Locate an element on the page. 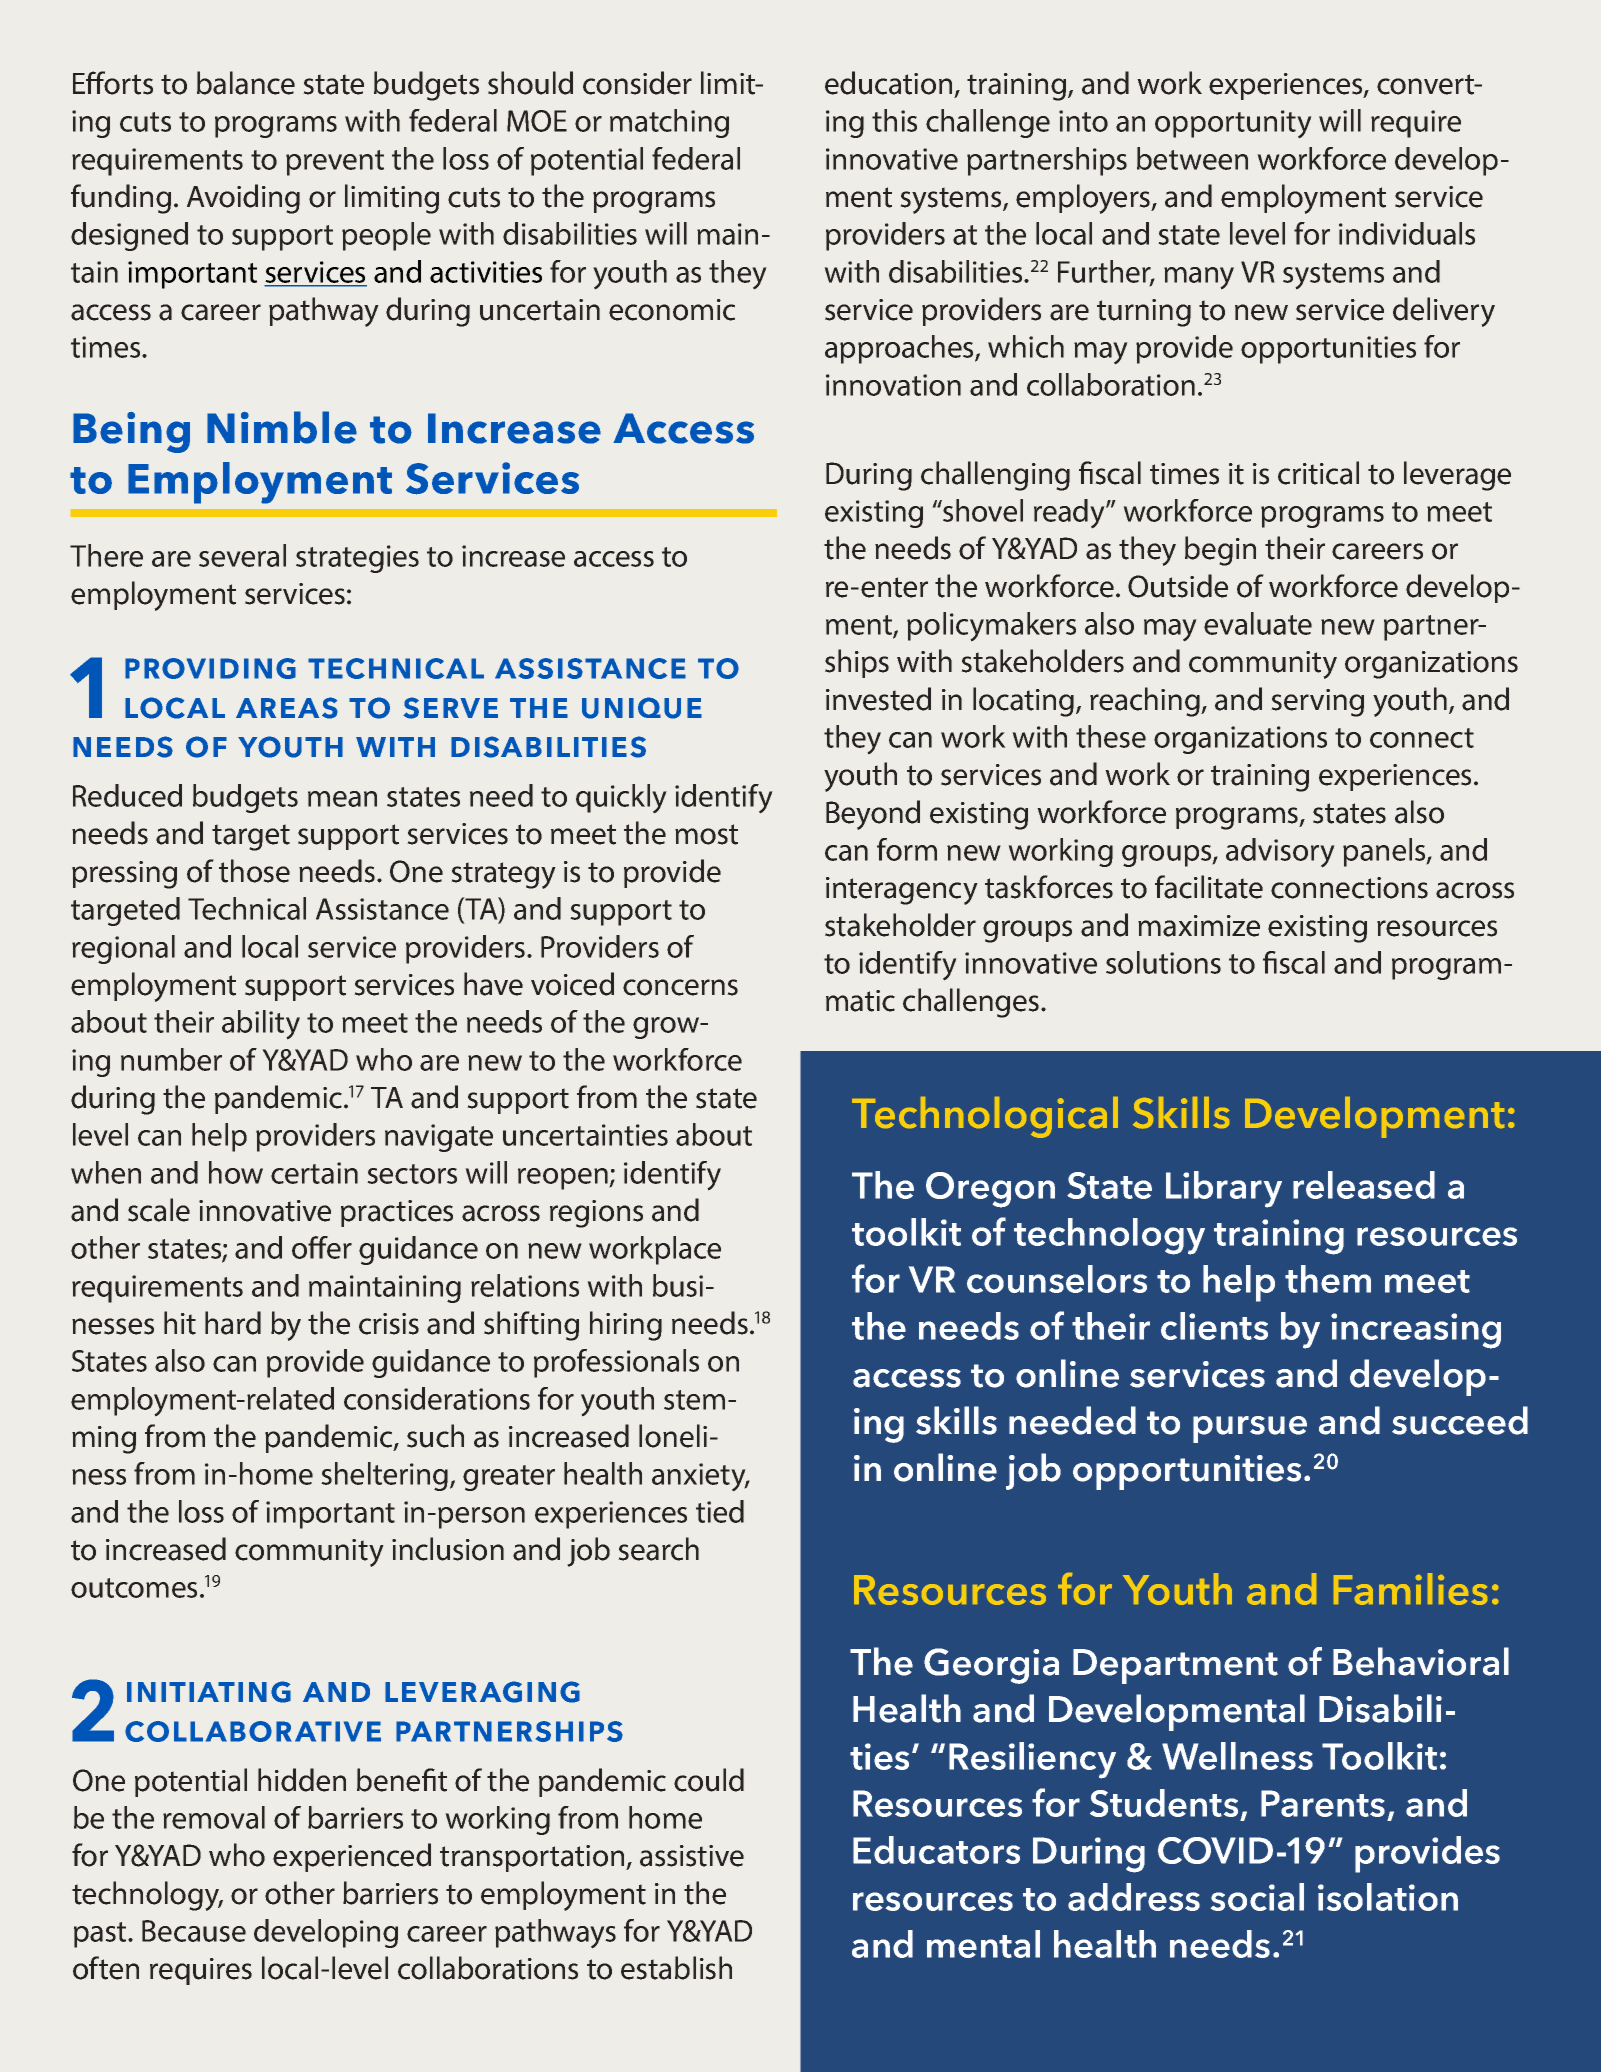  prevent is located at coordinates (335, 163).
